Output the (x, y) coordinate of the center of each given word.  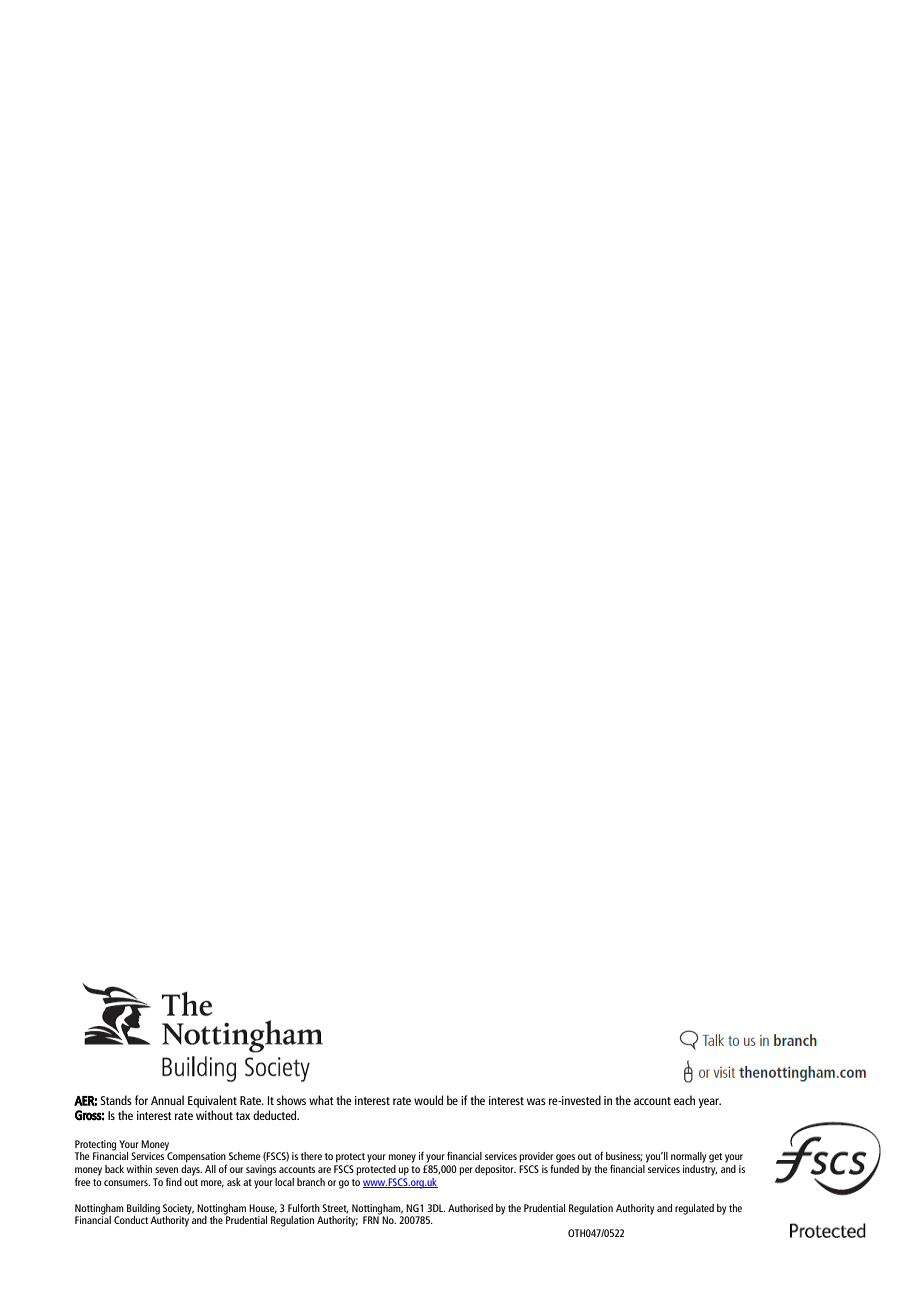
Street (335, 1208)
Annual (167, 1100)
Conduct (131, 1220)
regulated (694, 1209)
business (624, 1156)
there (311, 1156)
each (684, 1100)
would (428, 1100)
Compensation (196, 1157)
